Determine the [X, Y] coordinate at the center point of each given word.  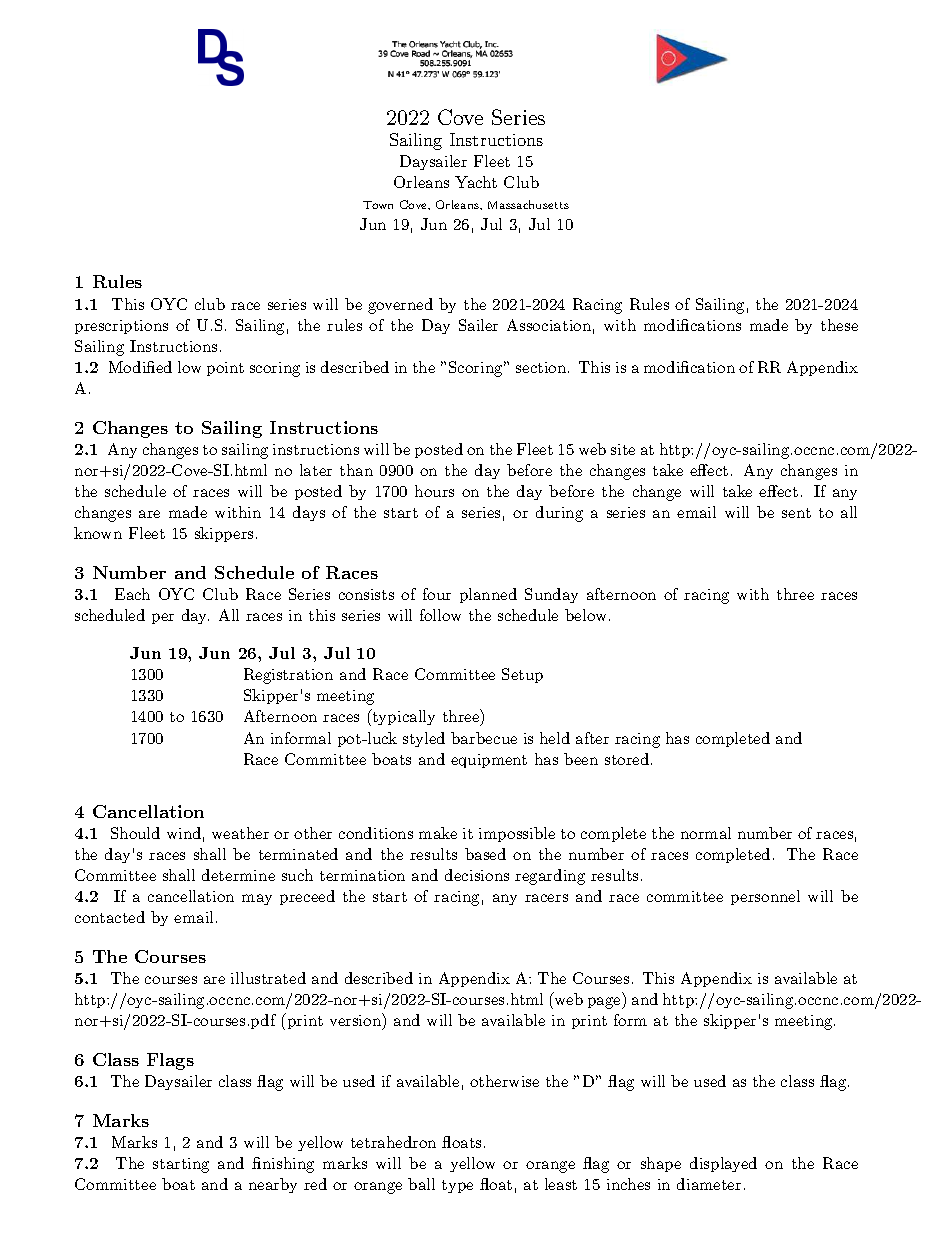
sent [796, 513]
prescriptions [121, 327]
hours [434, 491]
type [457, 1186]
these [839, 325]
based [485, 854]
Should [135, 833]
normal [706, 833]
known [98, 533]
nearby [273, 1185]
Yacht [476, 182]
